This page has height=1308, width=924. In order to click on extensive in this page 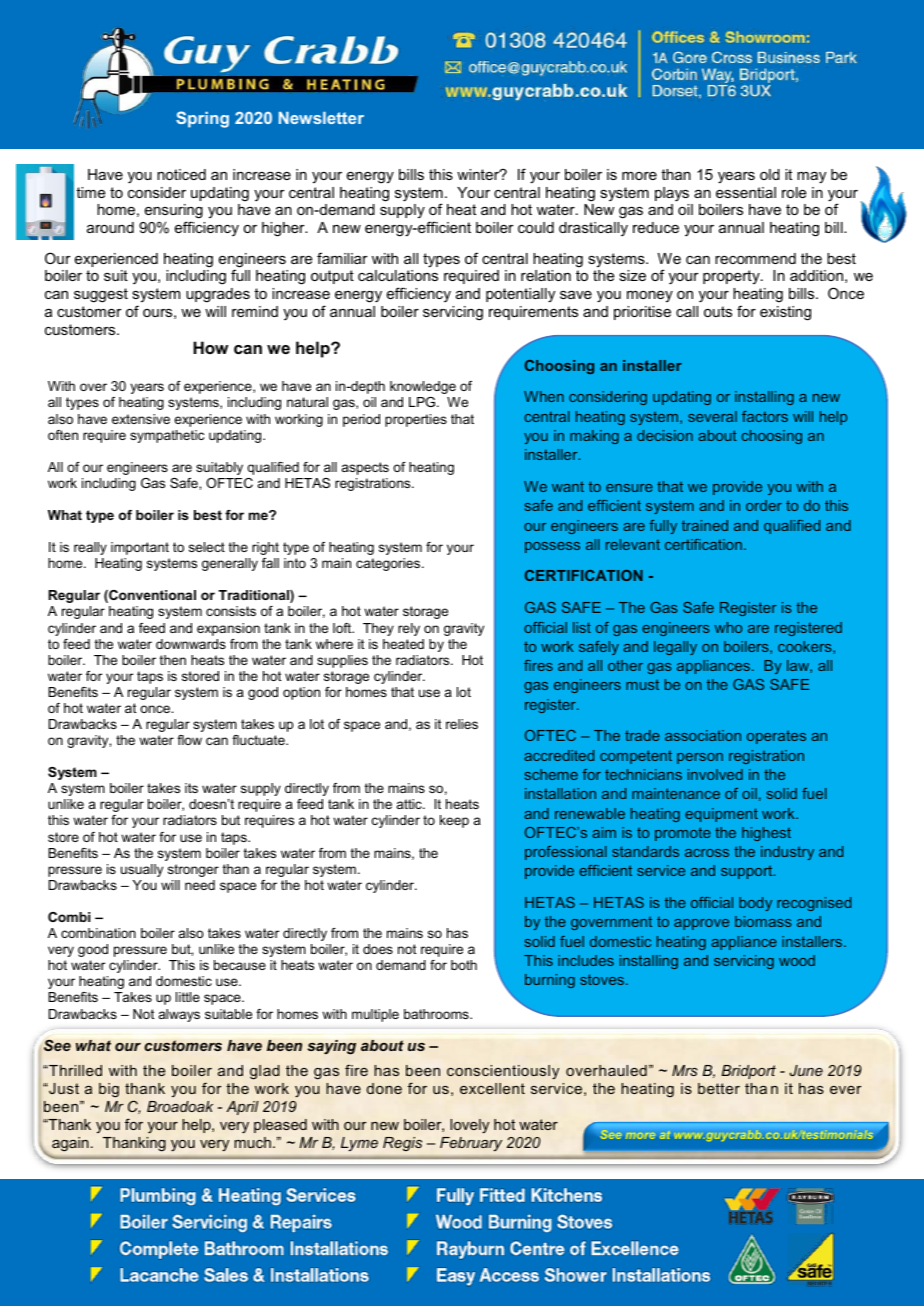, I will do `click(141, 419)`.
